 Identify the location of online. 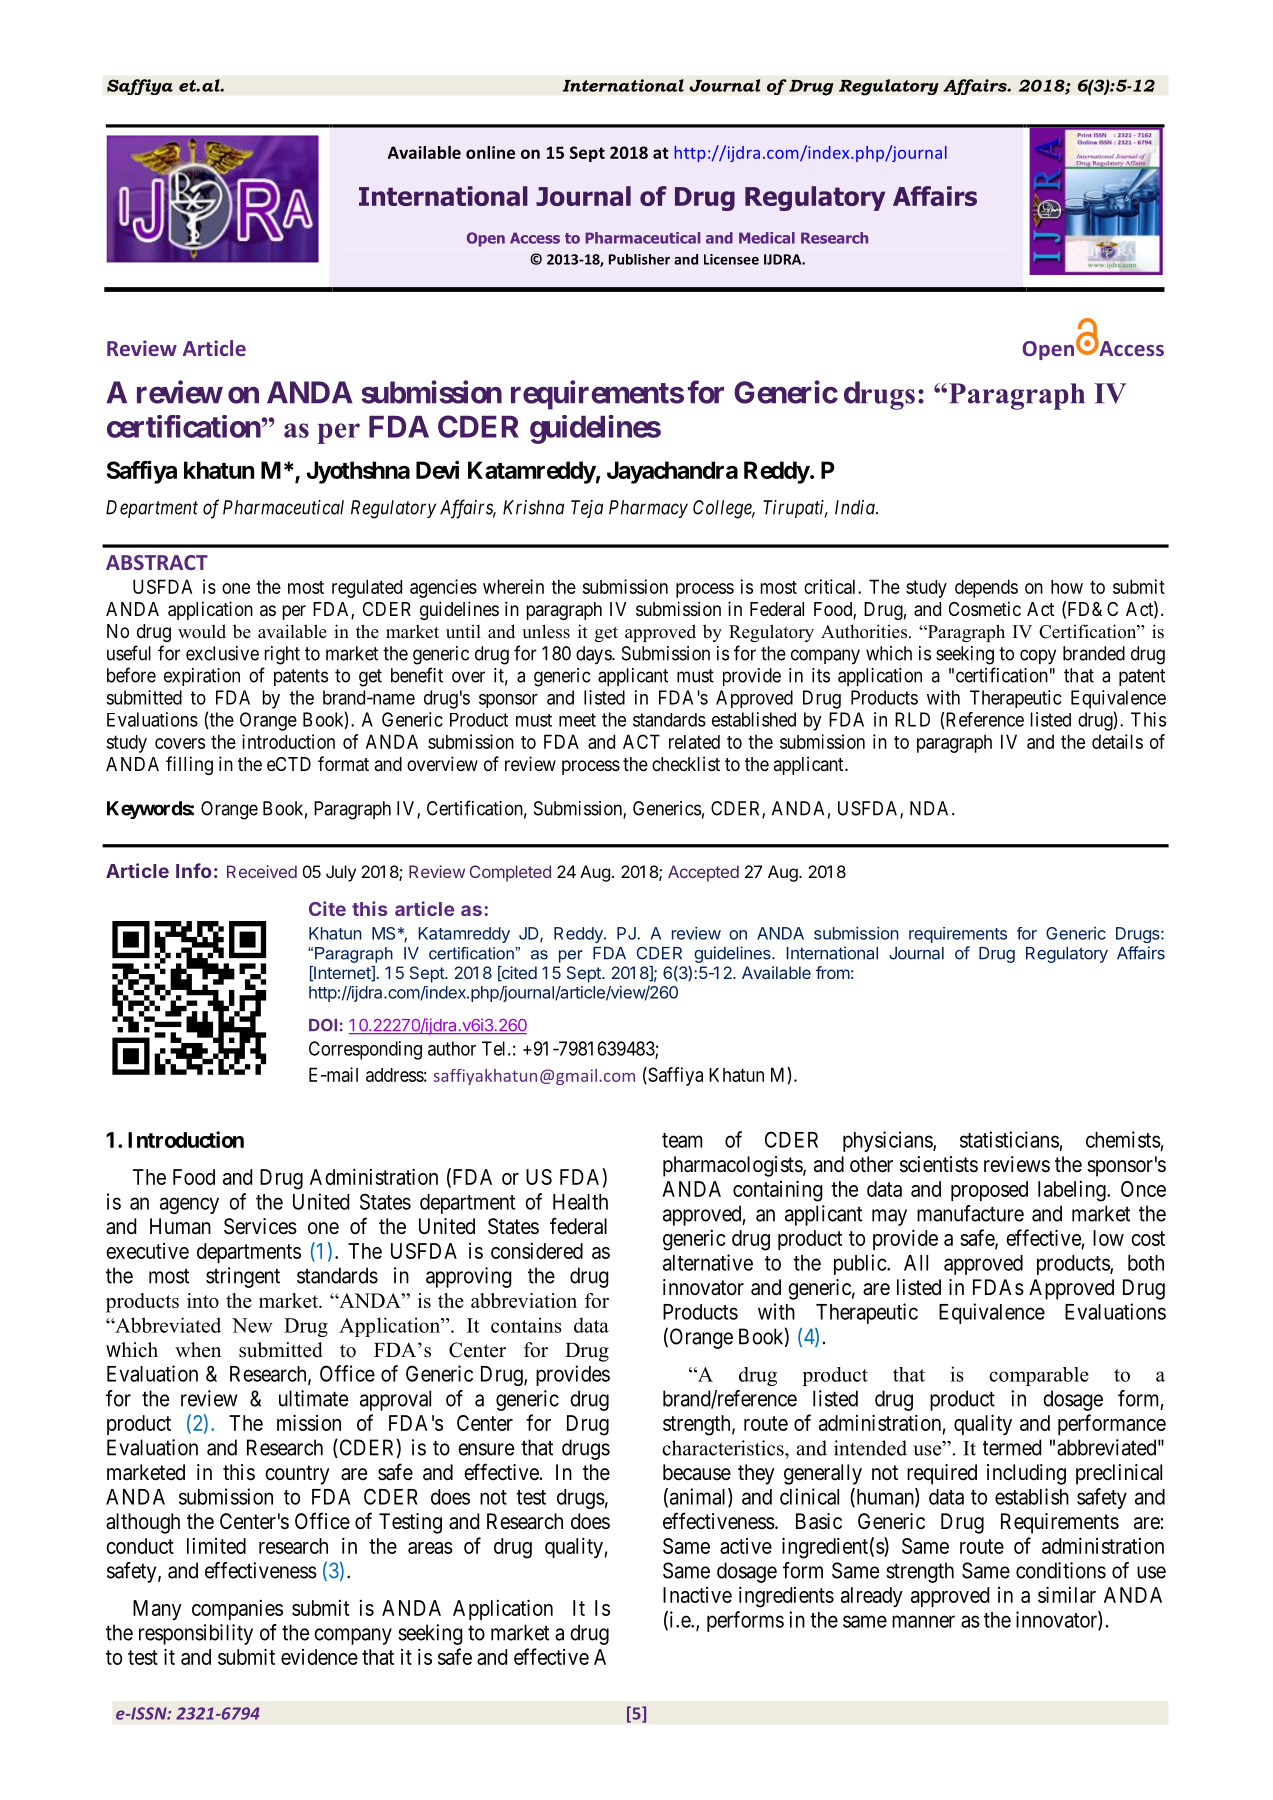
(490, 152).
